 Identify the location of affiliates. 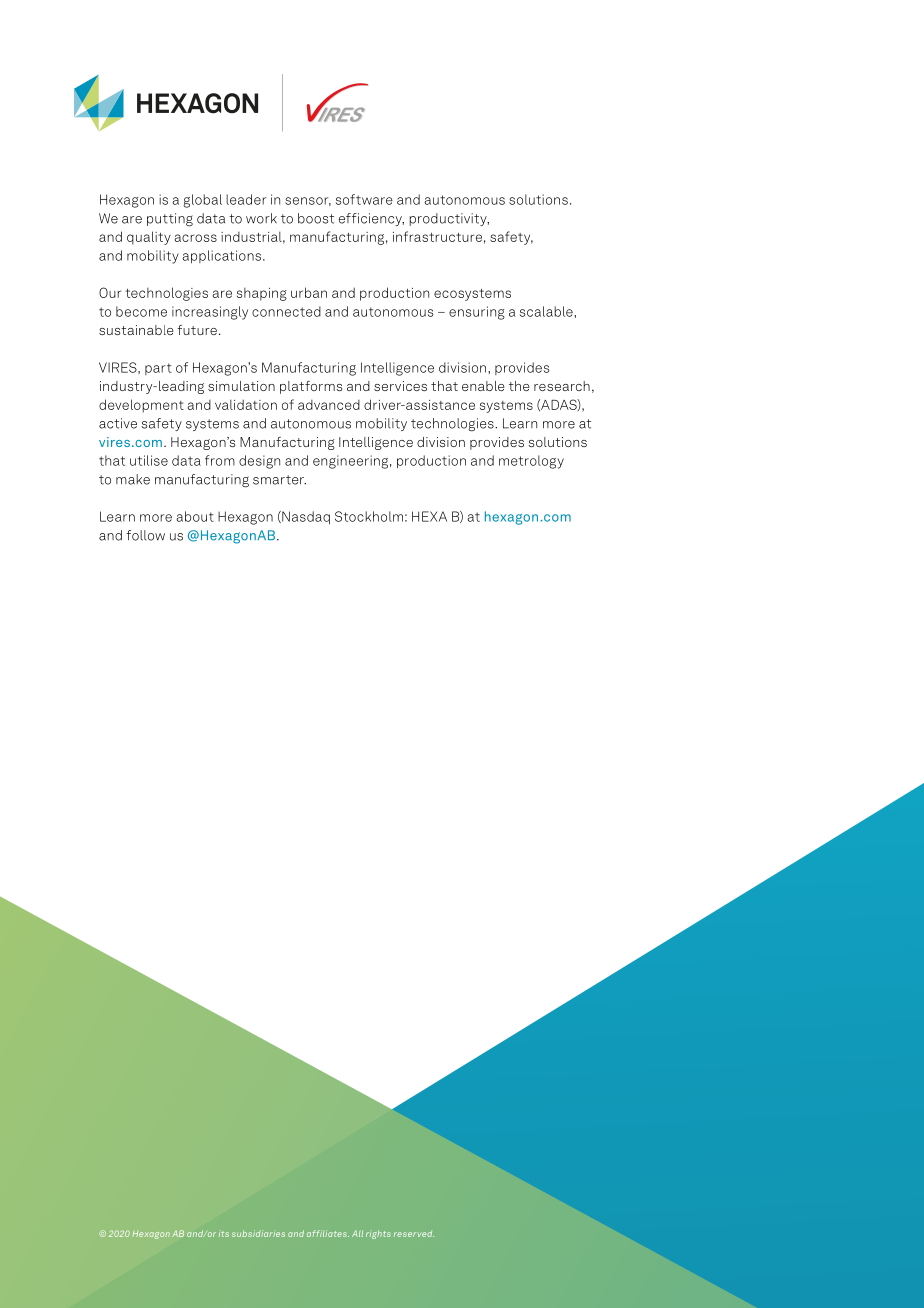
(328, 1233).
